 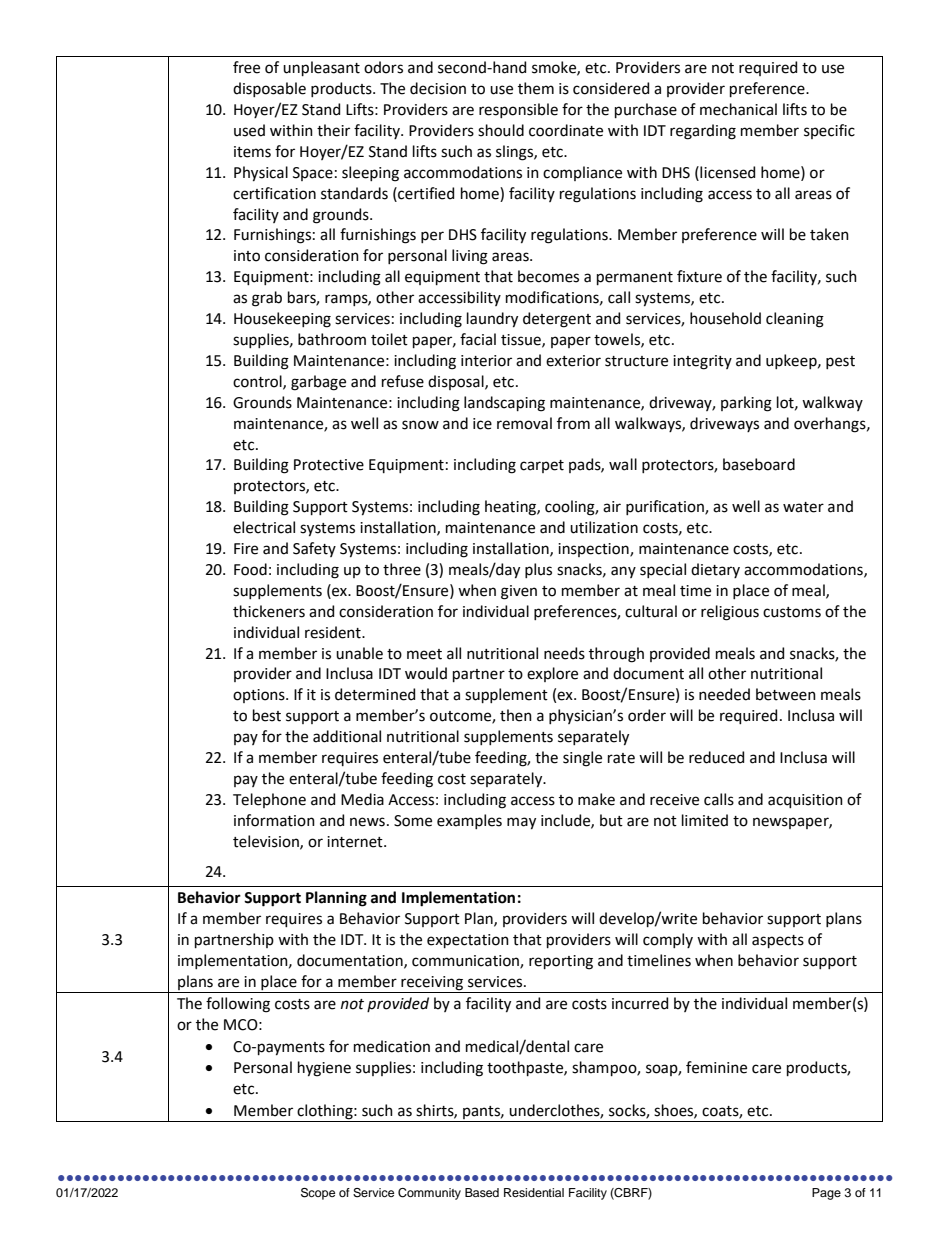 I want to click on reporting, so click(x=561, y=962).
